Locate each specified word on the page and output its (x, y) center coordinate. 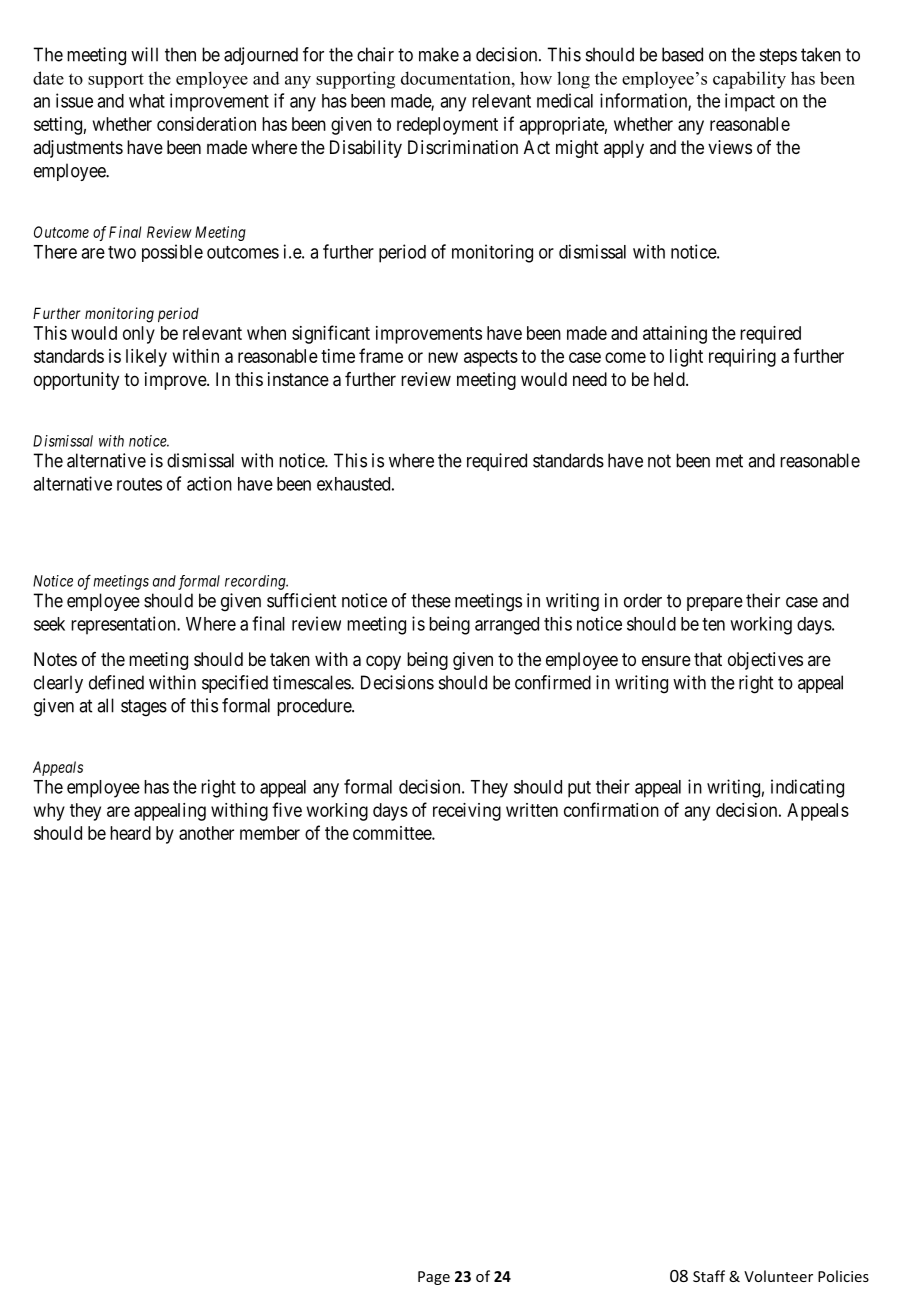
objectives (765, 661)
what (147, 101)
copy (383, 662)
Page (434, 1278)
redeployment (447, 126)
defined (116, 682)
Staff (709, 1276)
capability (749, 80)
